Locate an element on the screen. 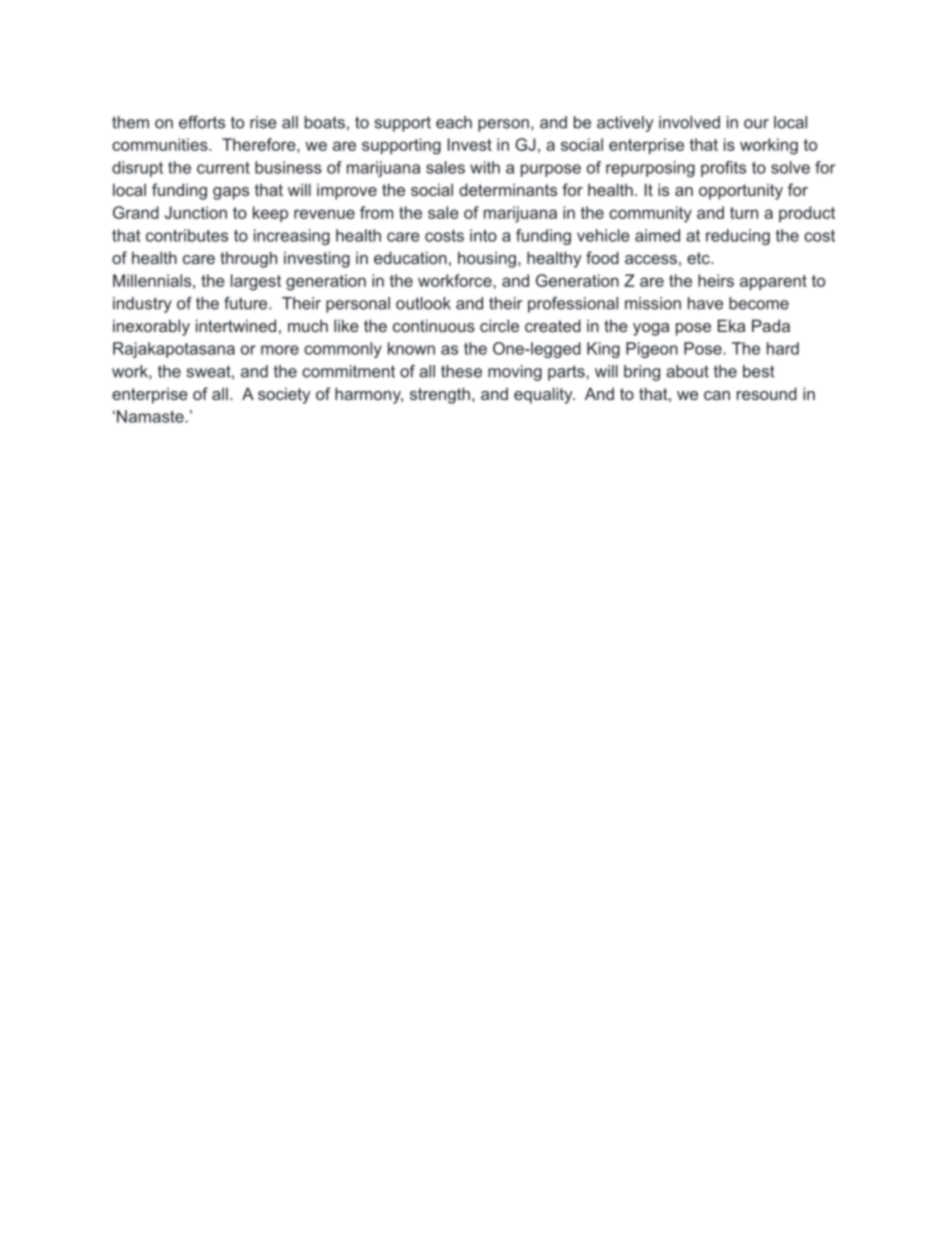  intertwined is located at coordinates (236, 325).
